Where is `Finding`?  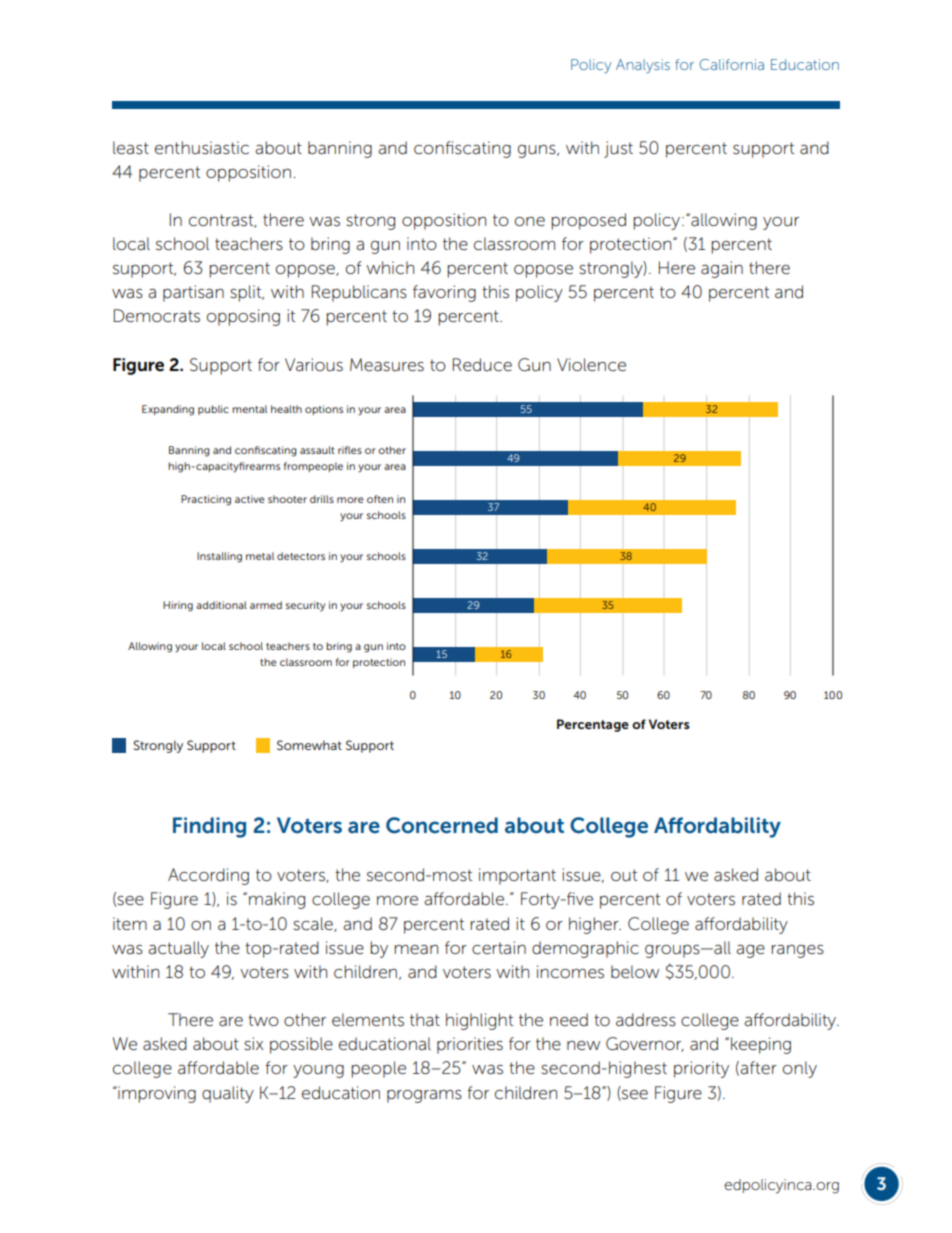 Finding is located at coordinates (209, 827).
